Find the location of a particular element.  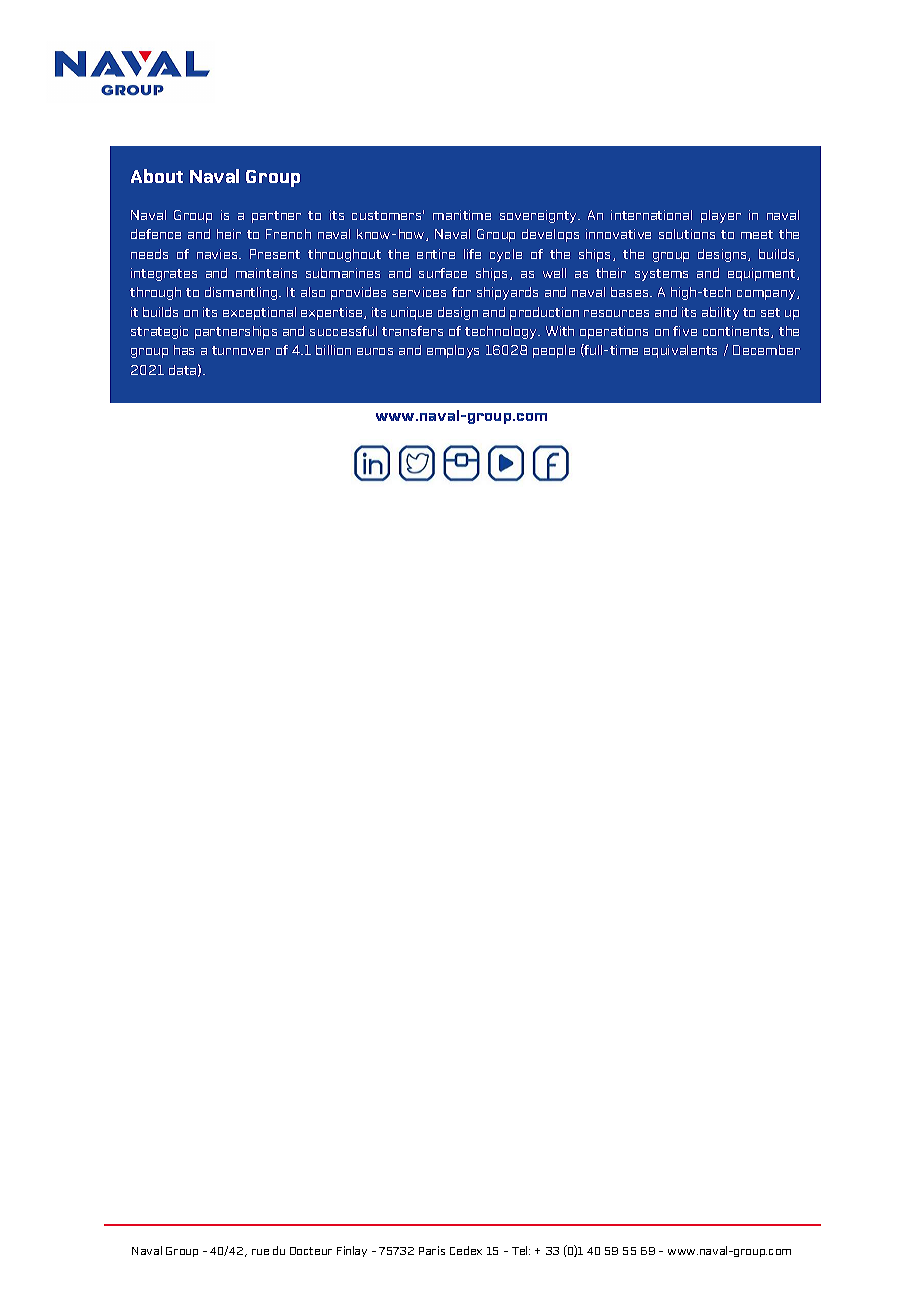

employs is located at coordinates (453, 351).
